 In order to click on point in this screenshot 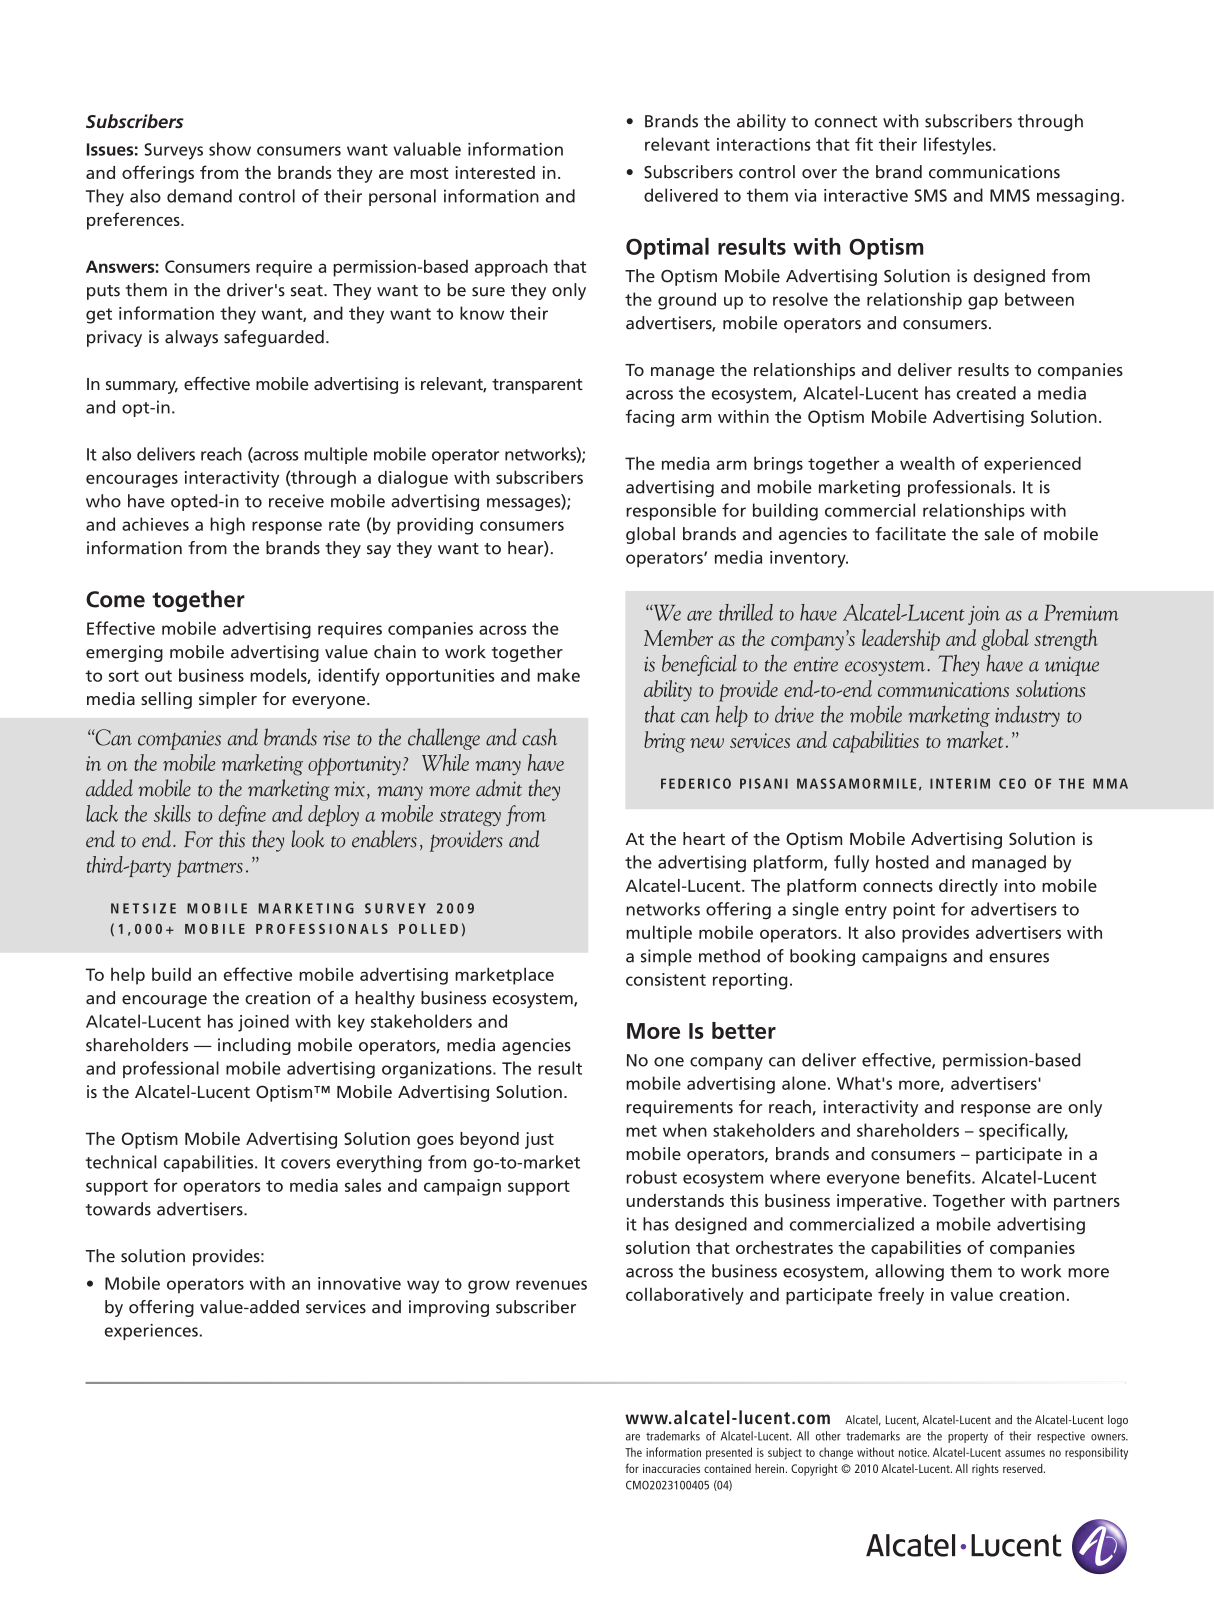, I will do `click(914, 910)`.
